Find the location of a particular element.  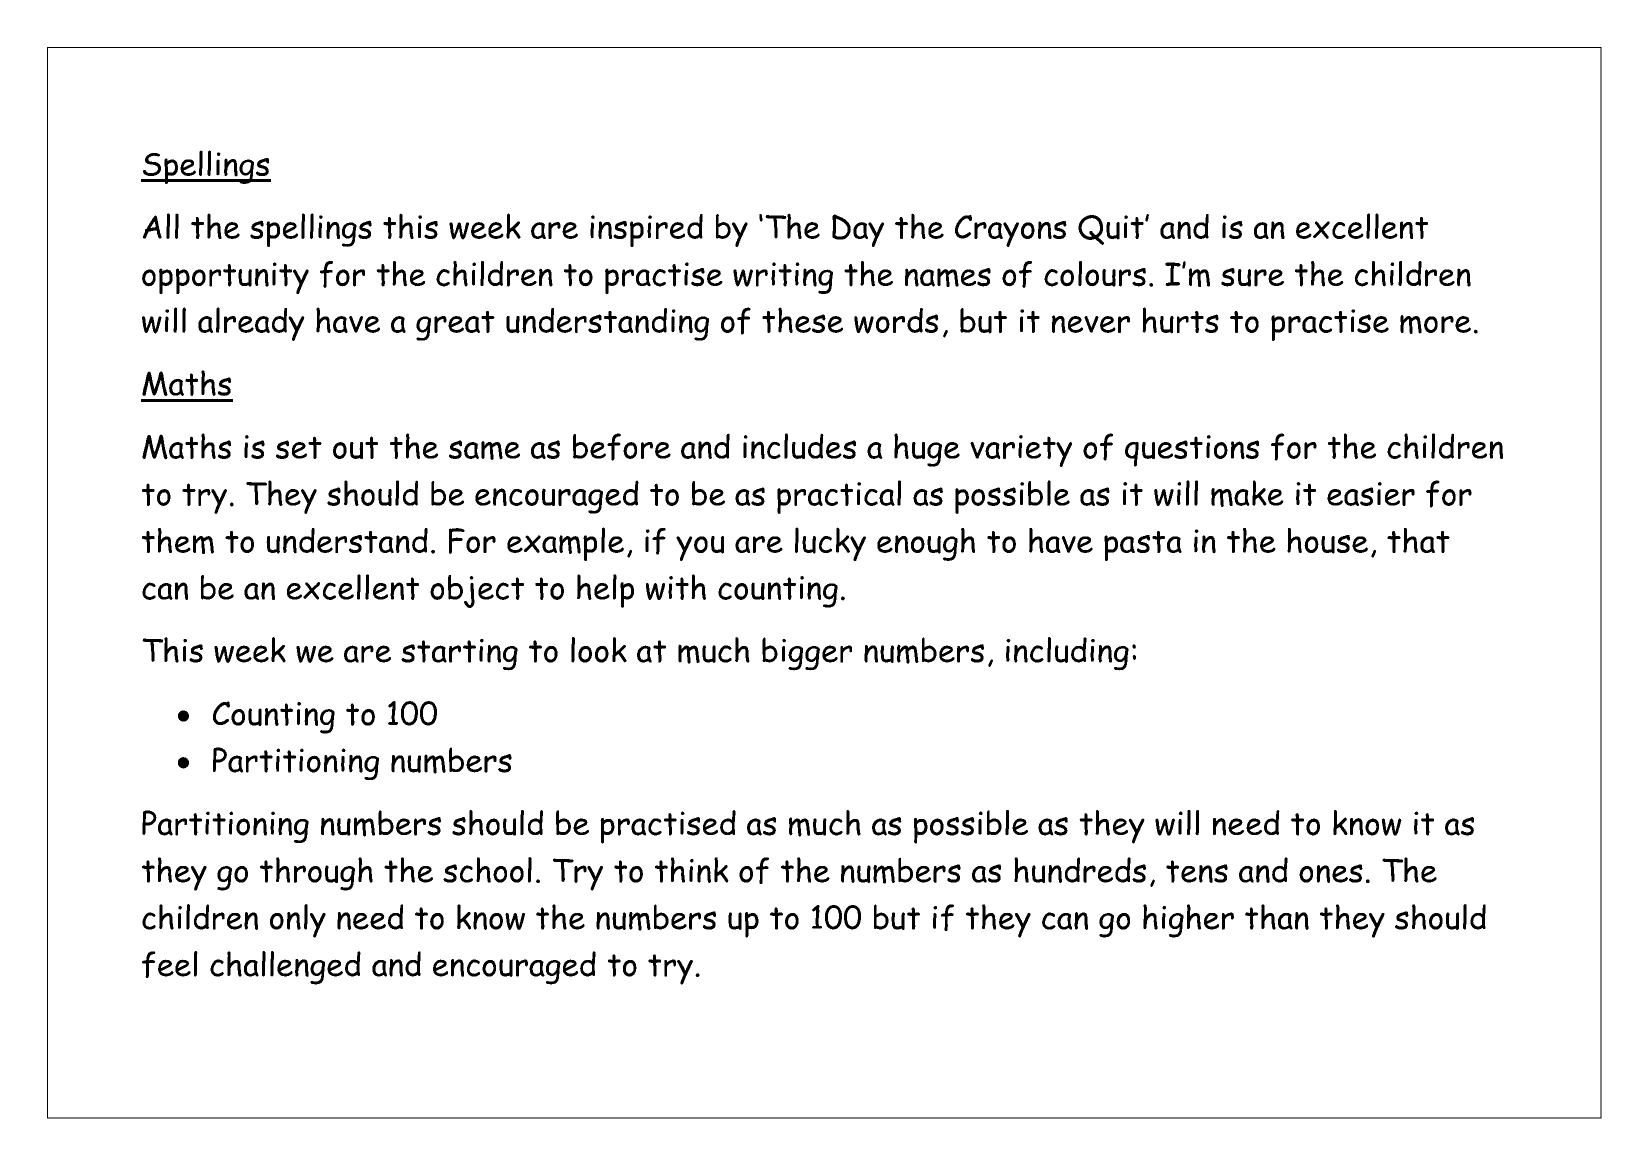

sure is located at coordinates (1252, 277).
